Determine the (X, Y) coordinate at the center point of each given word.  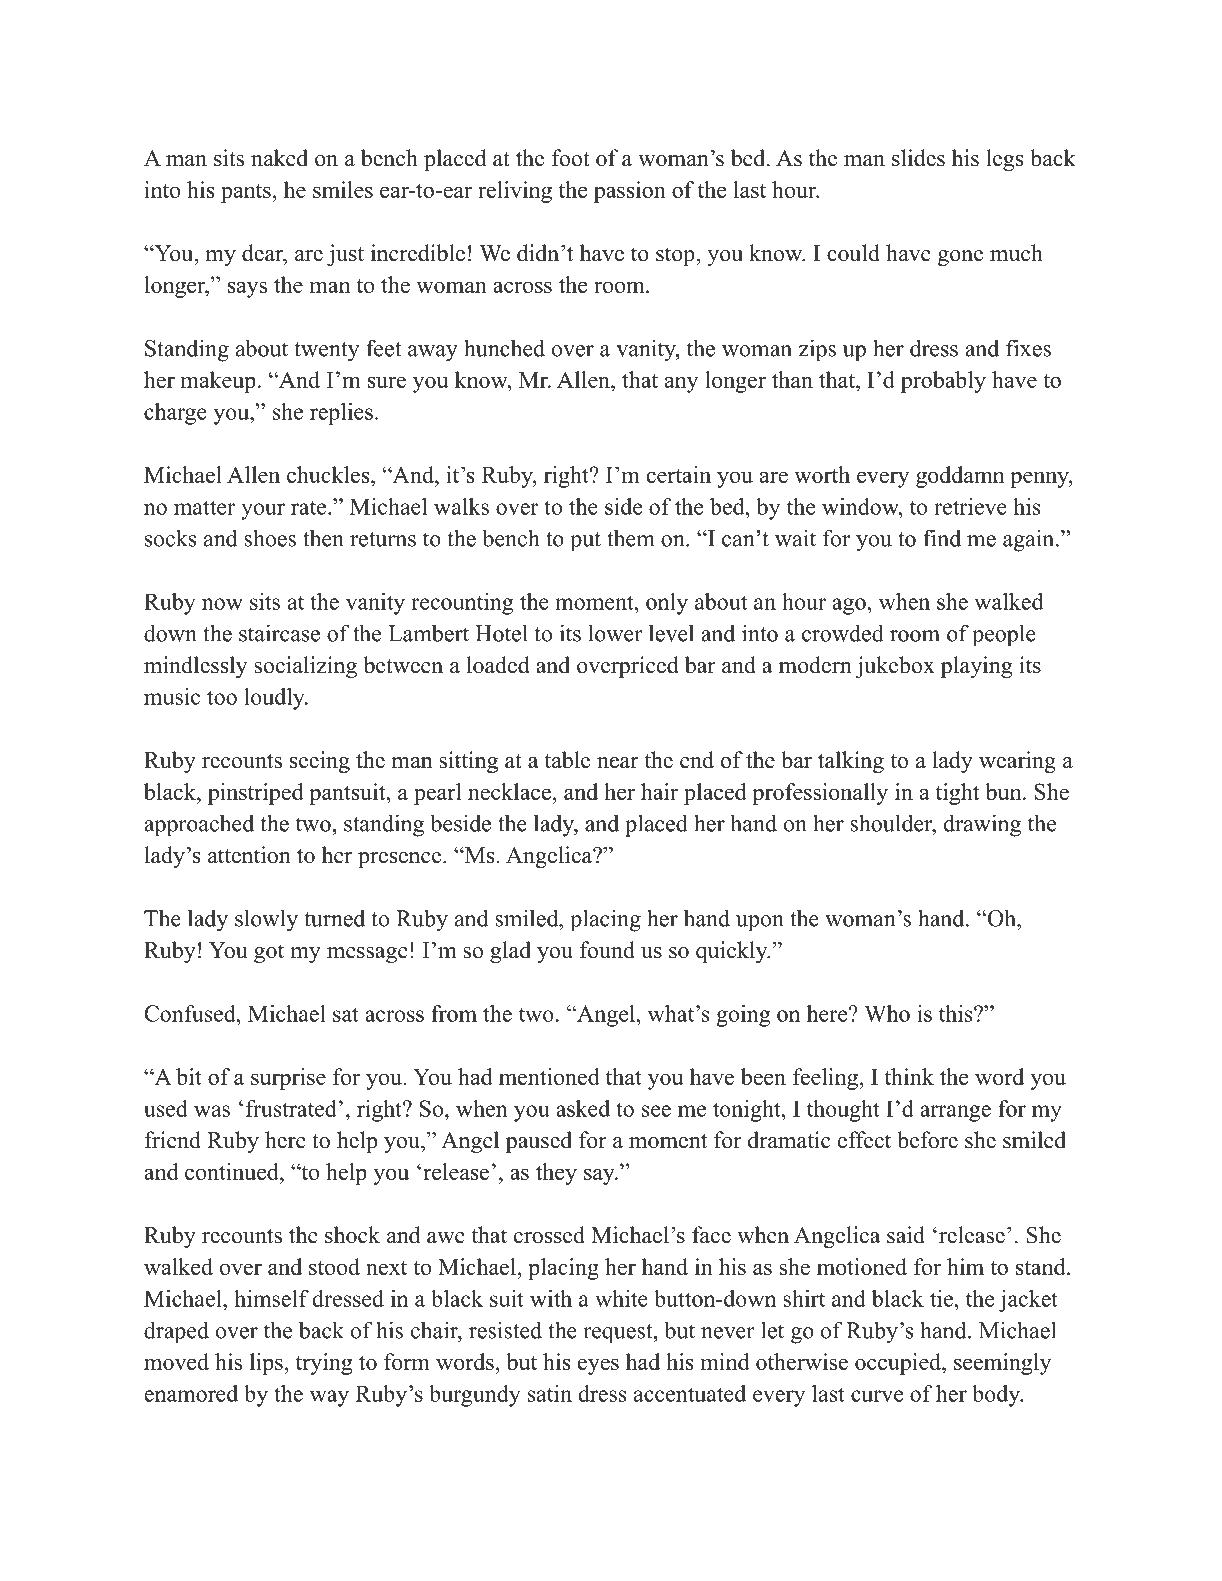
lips (266, 1364)
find (942, 538)
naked (279, 158)
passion (630, 192)
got (269, 953)
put (585, 542)
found (607, 950)
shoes (270, 538)
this (957, 1013)
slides (918, 158)
